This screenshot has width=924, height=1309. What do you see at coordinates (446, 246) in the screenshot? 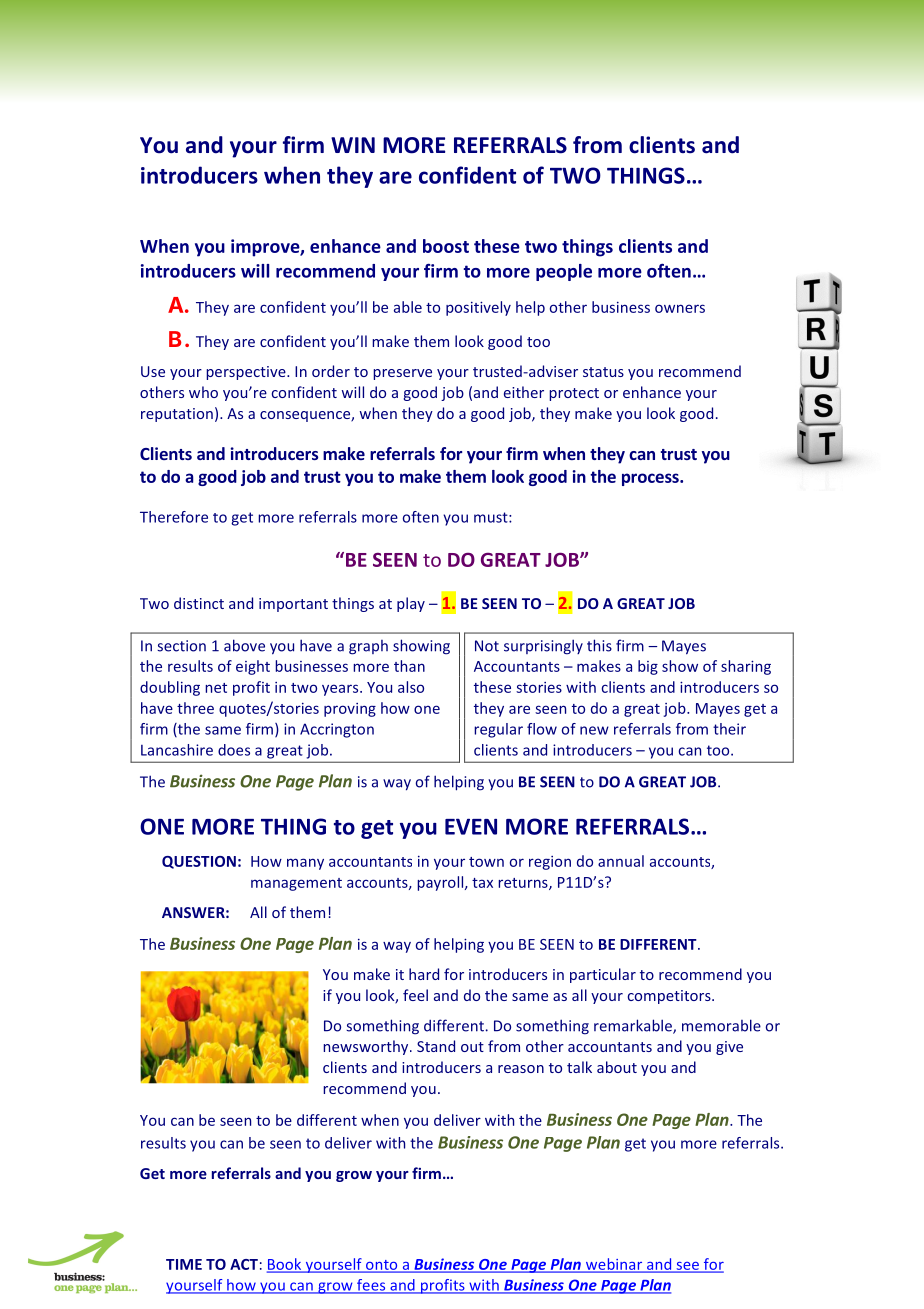
I see `boost` at bounding box center [446, 246].
